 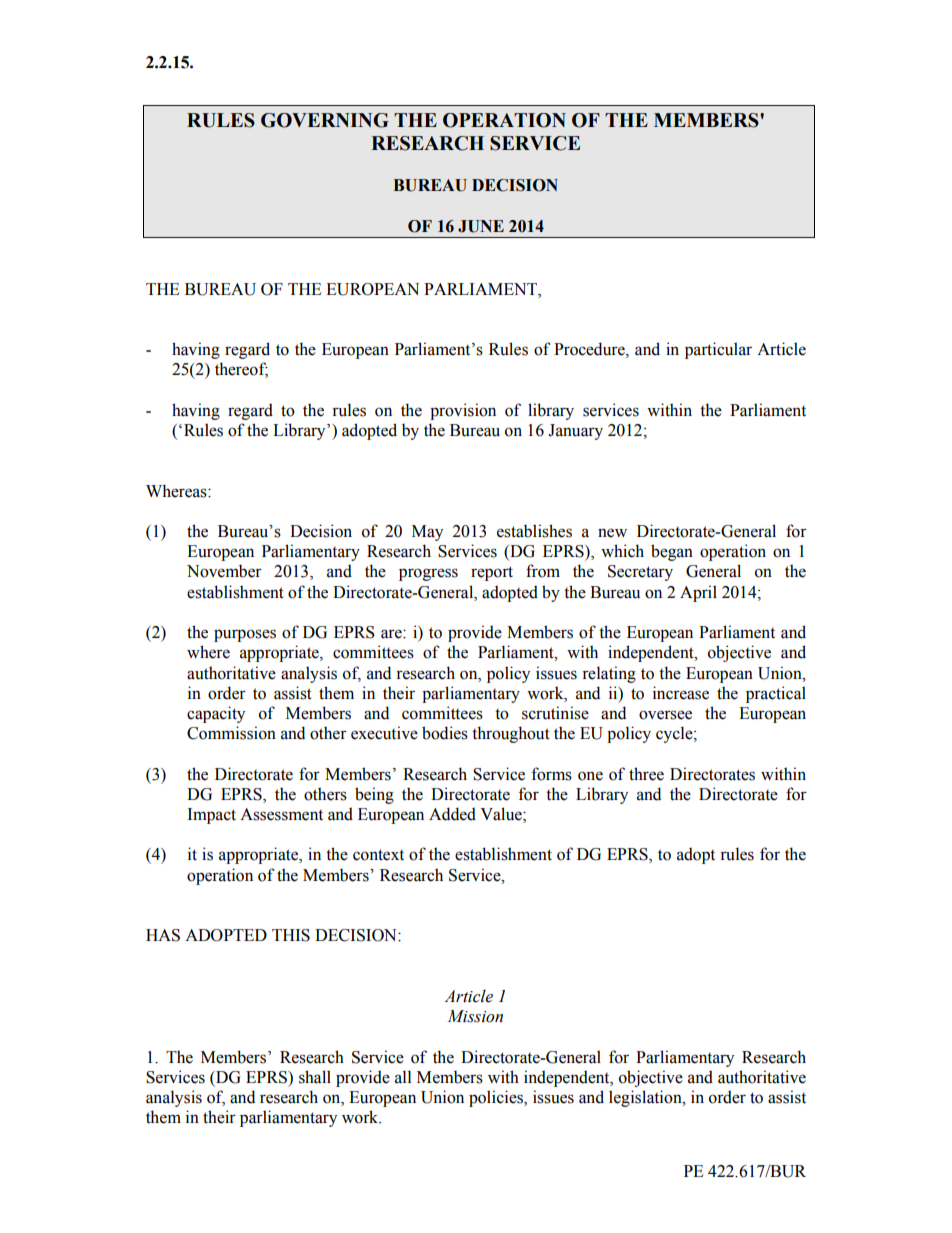 What do you see at coordinates (241, 370) in the document?
I see `thereof` at bounding box center [241, 370].
